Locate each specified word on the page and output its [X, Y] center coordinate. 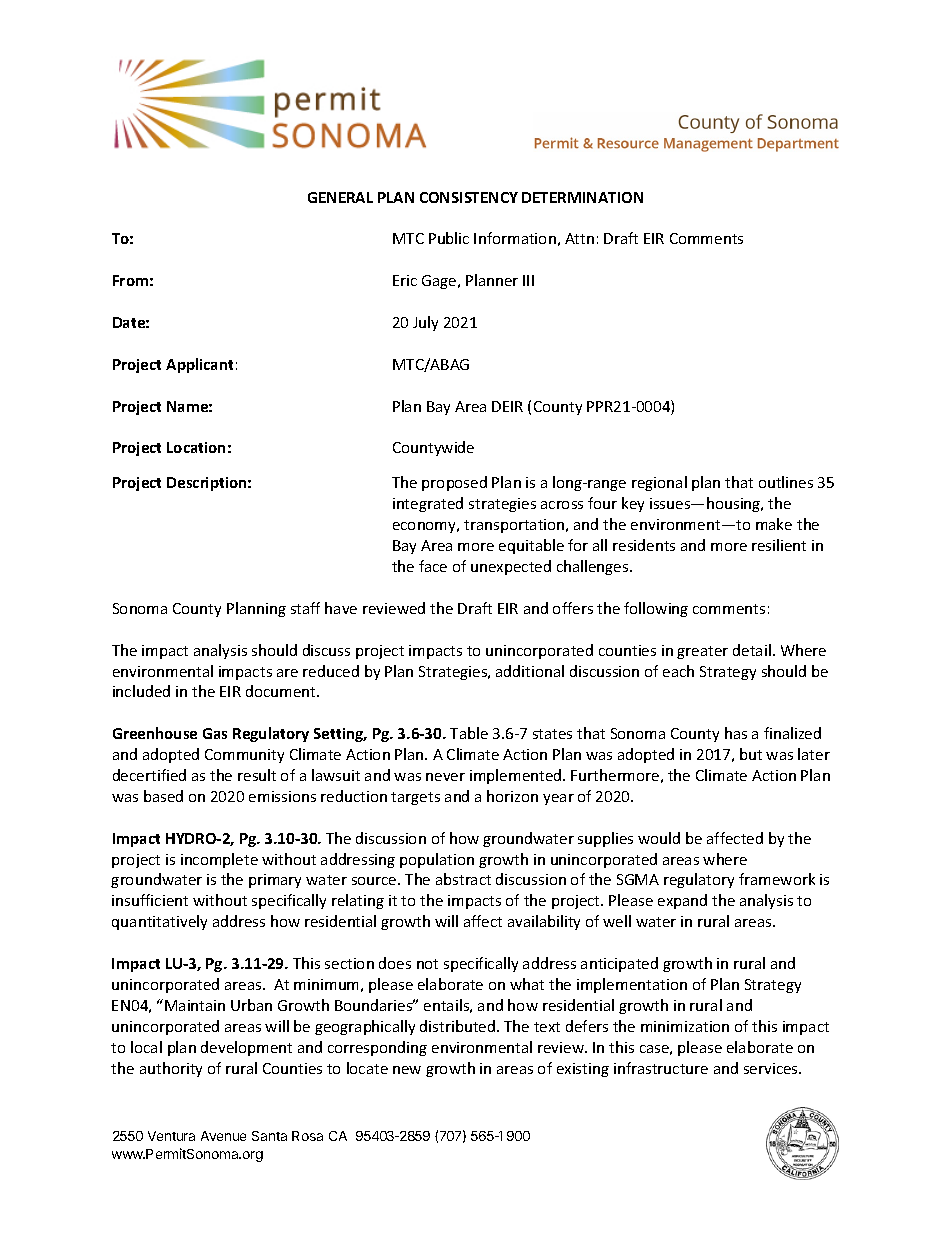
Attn [579, 238]
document [282, 691]
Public [449, 238]
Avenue [223, 1136]
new [407, 1070]
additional [530, 671]
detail [752, 650]
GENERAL [340, 197]
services [772, 1068]
